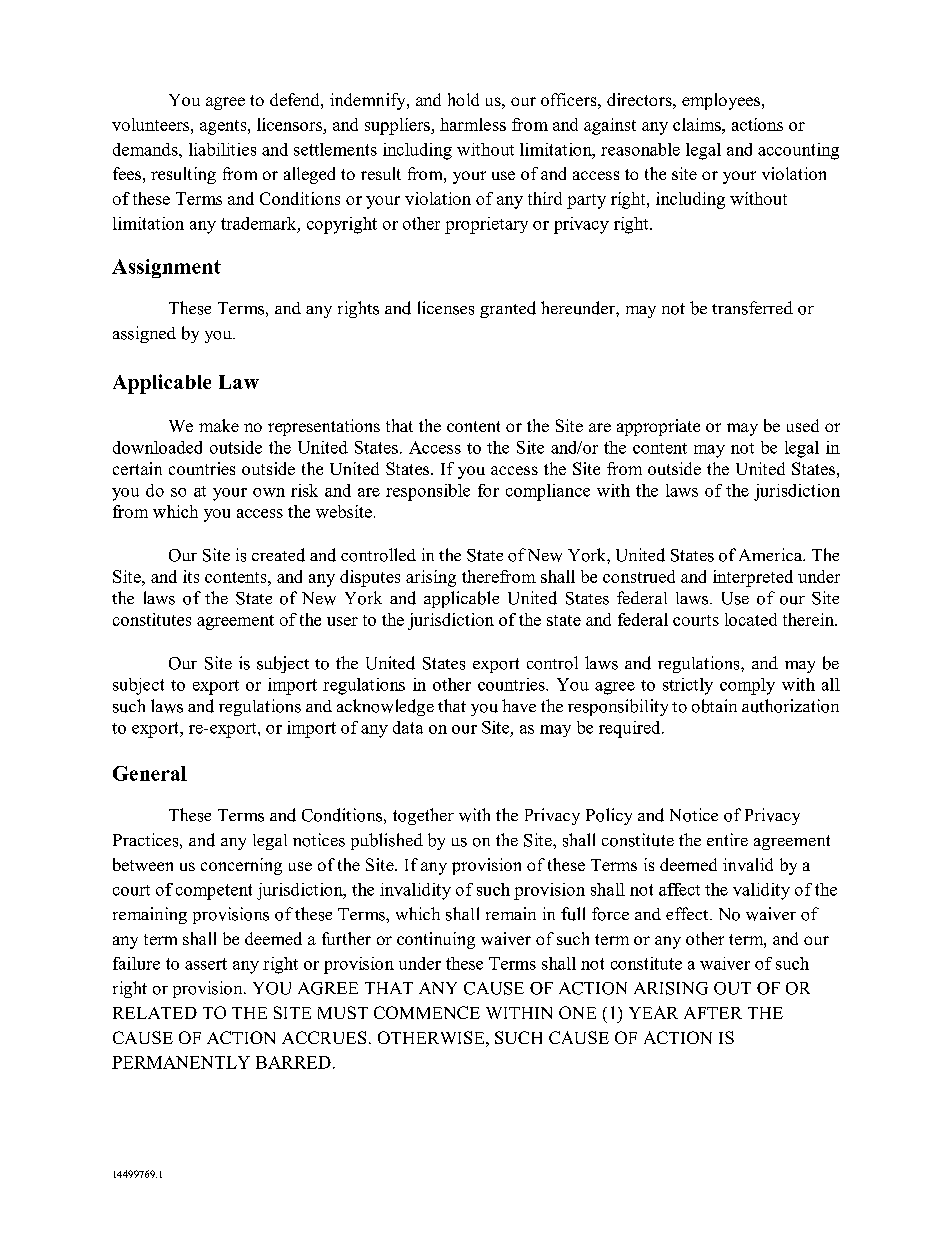 The width and height of the screenshot is (952, 1233). Describe the element at coordinates (224, 127) in the screenshot. I see `agents` at that location.
